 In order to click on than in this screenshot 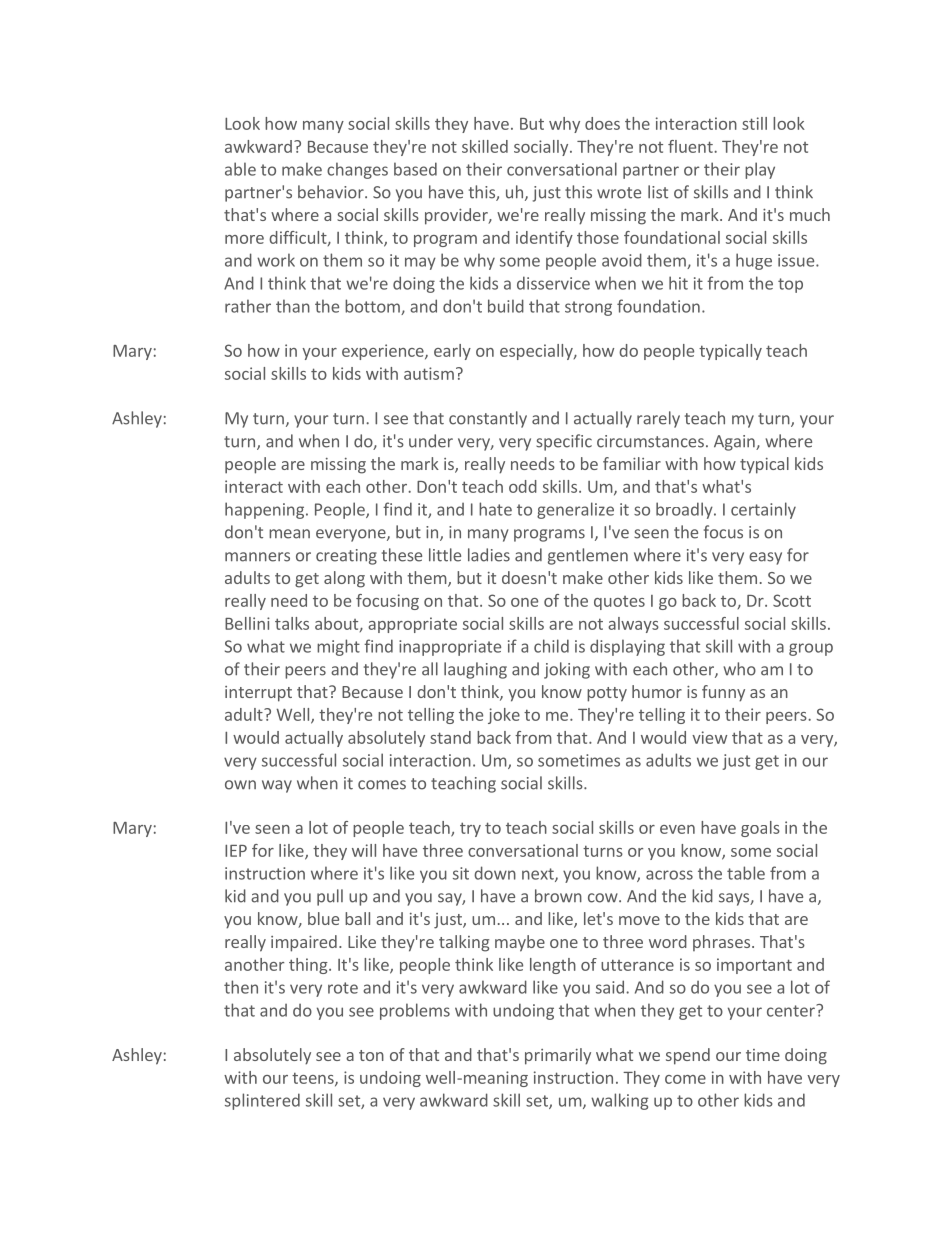, I will do `click(293, 306)`.
